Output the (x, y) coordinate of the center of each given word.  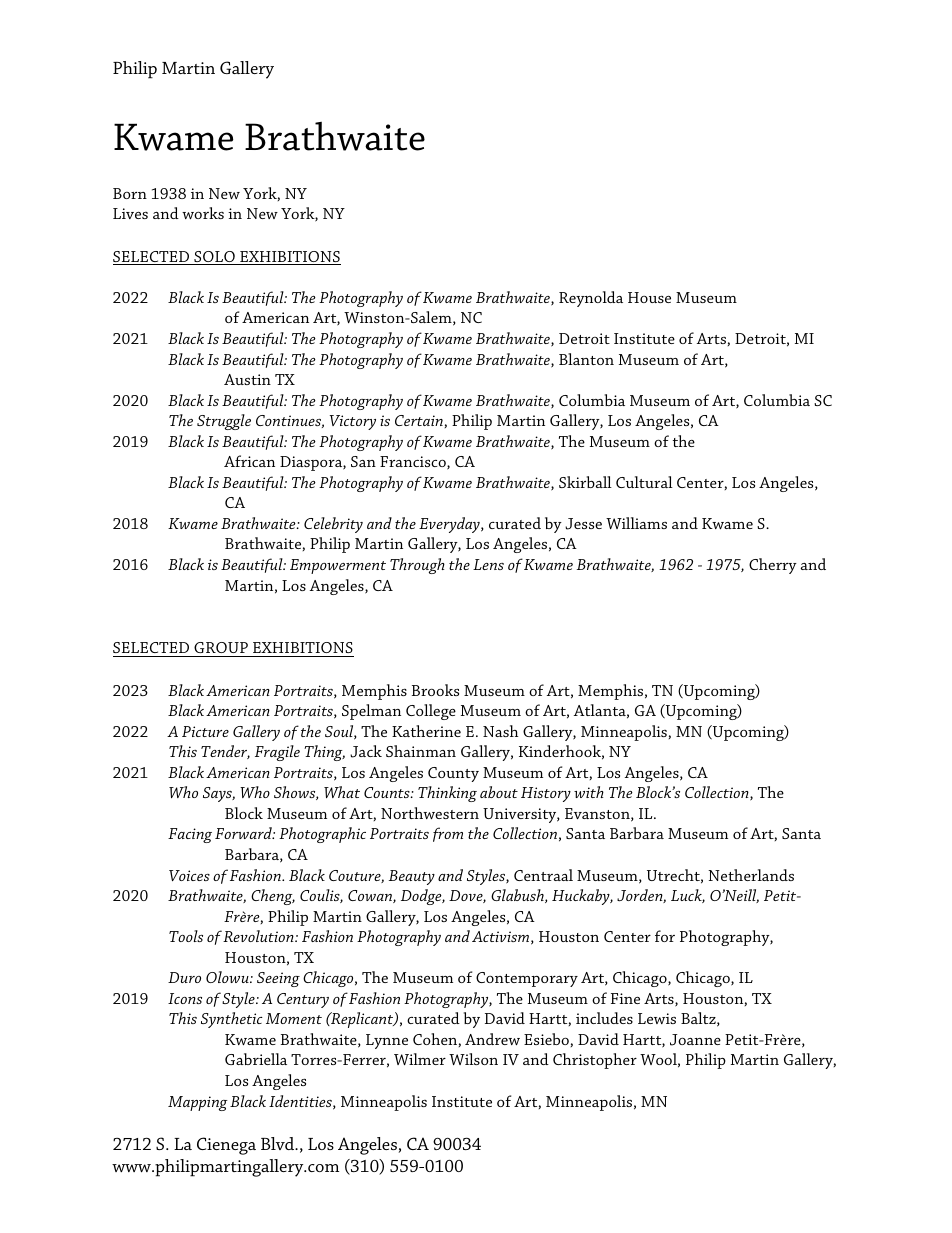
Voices (189, 875)
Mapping (198, 1103)
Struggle (224, 422)
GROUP (221, 647)
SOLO (214, 258)
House (649, 297)
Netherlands (751, 875)
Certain (419, 420)
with (589, 792)
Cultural (644, 482)
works (203, 213)
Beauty (412, 877)
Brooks (435, 690)
